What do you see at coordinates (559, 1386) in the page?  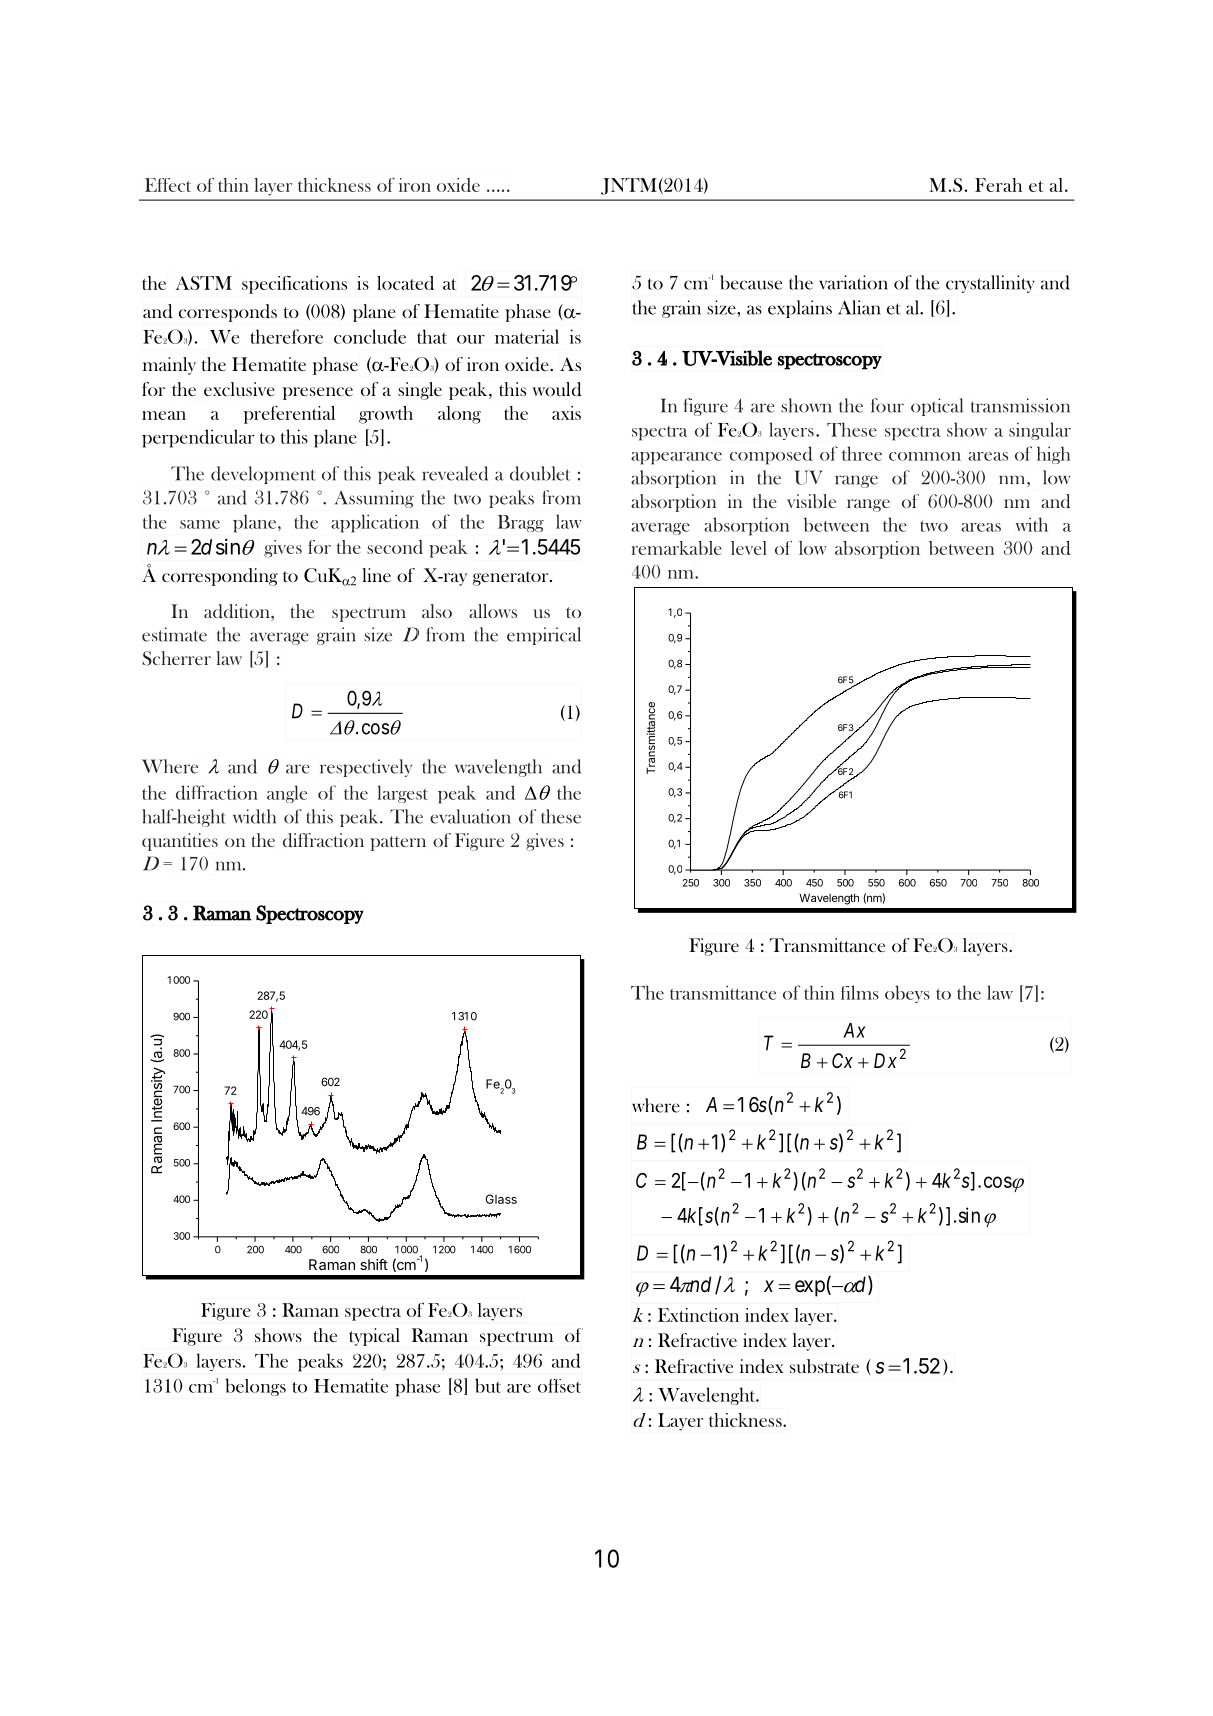 I see `offset` at bounding box center [559, 1386].
